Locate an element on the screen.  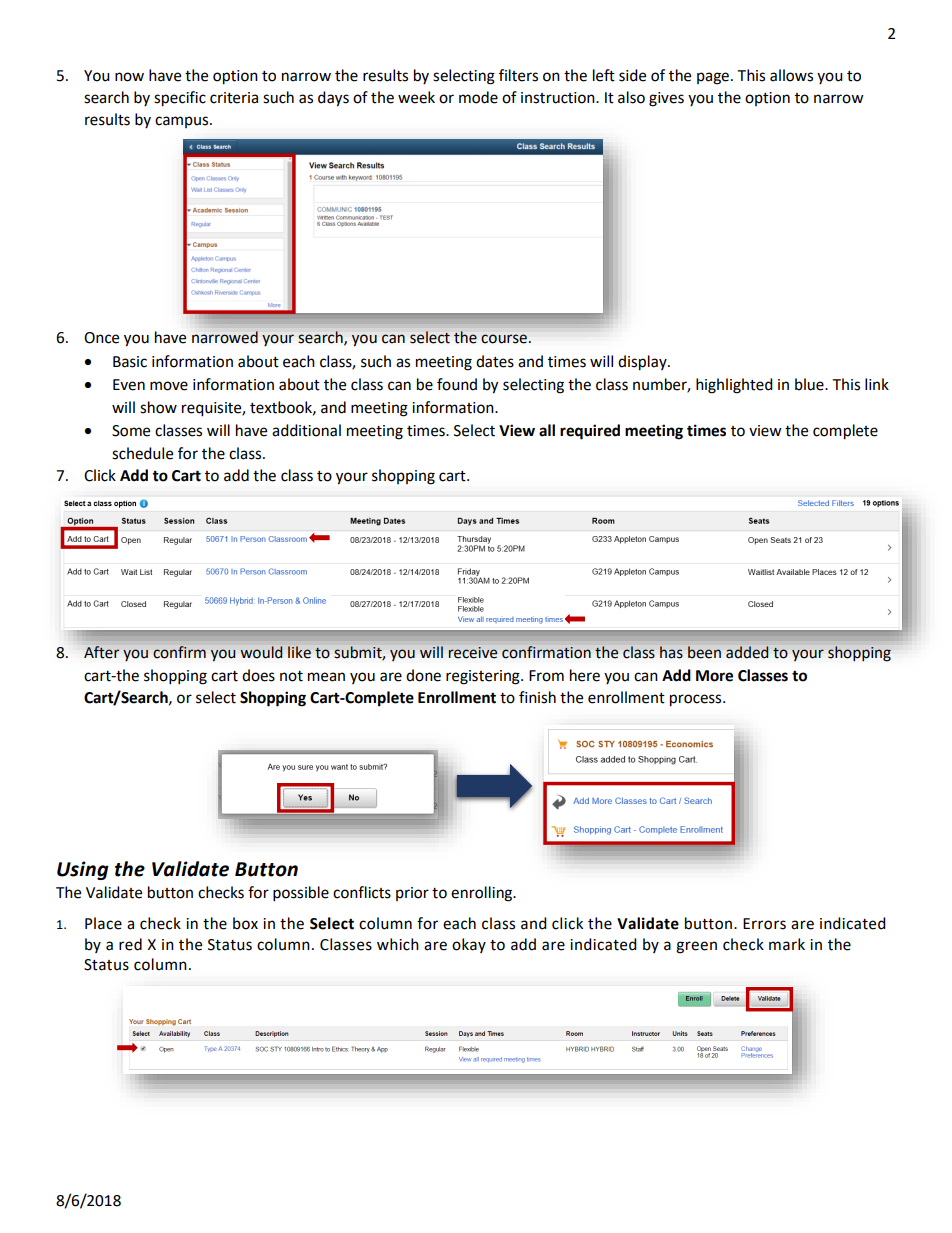
allows is located at coordinates (791, 75).
